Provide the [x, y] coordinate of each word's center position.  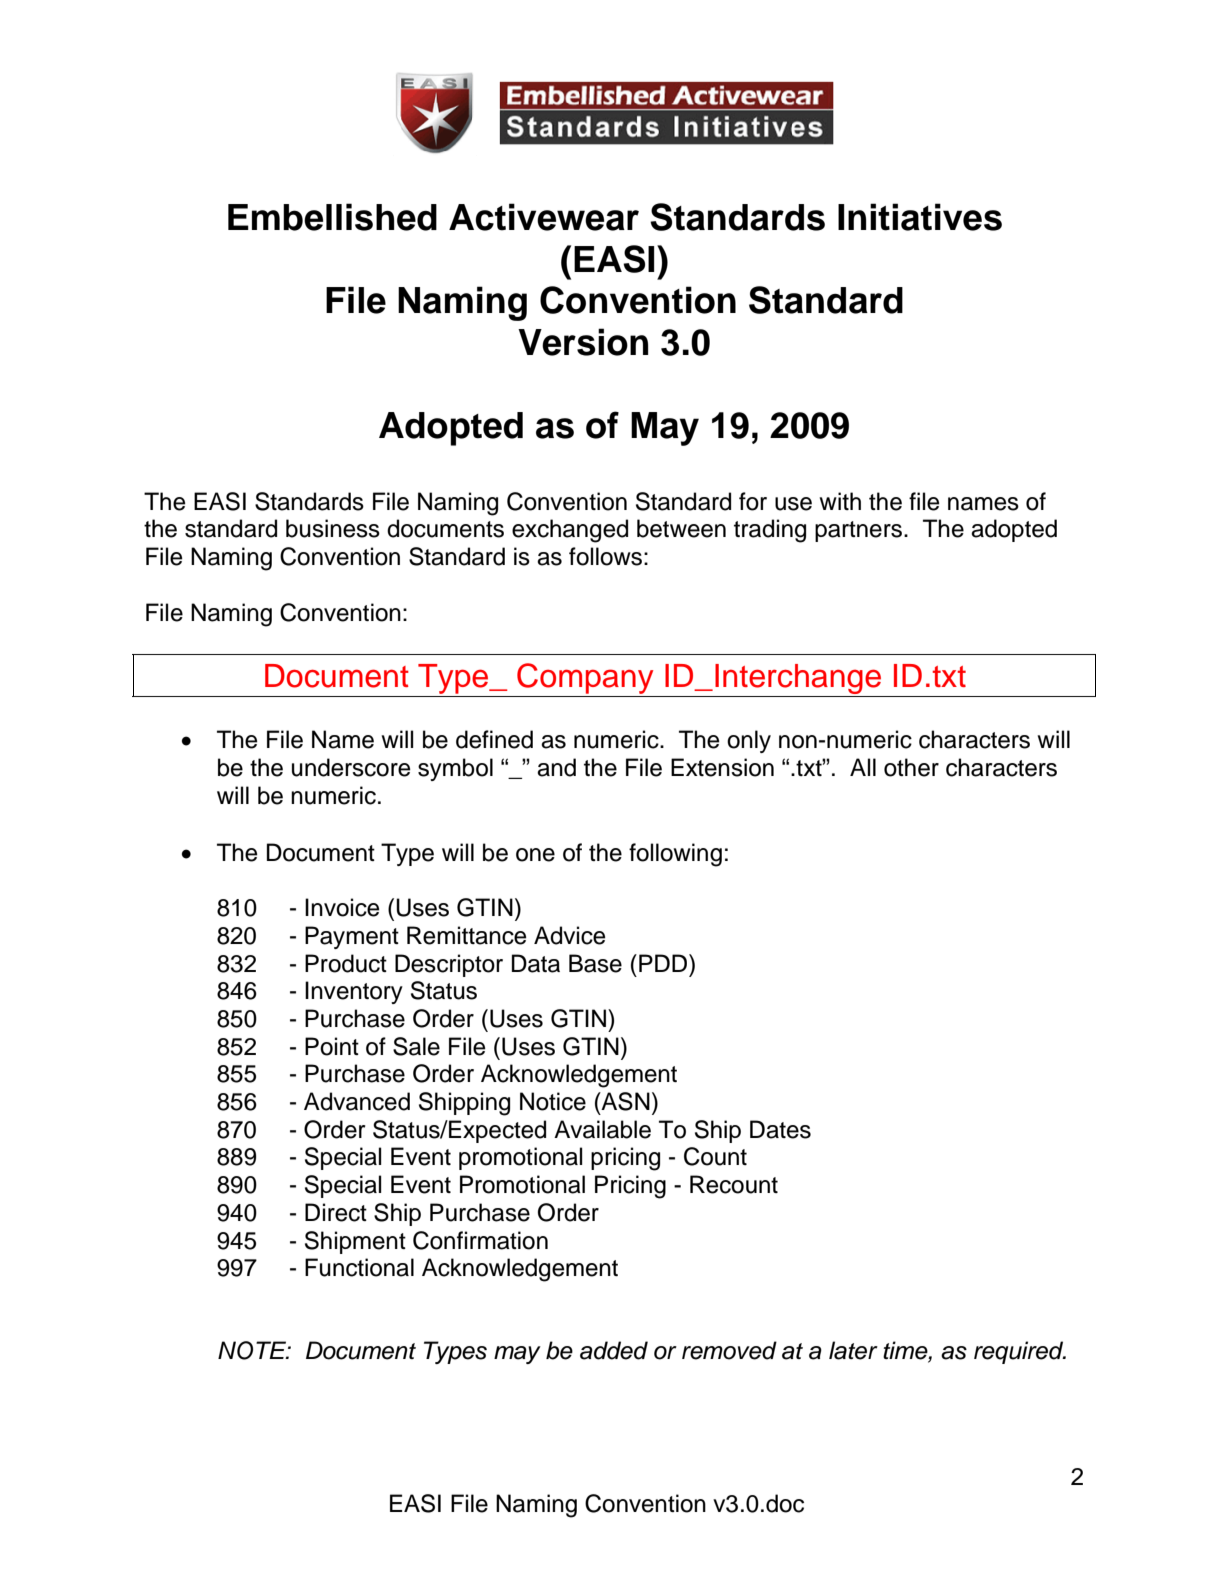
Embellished [332, 217]
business [333, 528]
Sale [416, 1046]
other [911, 767]
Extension [722, 767]
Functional [359, 1267]
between [681, 528]
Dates [780, 1129]
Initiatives [920, 217]
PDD [664, 963]
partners [858, 531]
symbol [455, 769]
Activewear [544, 217]
